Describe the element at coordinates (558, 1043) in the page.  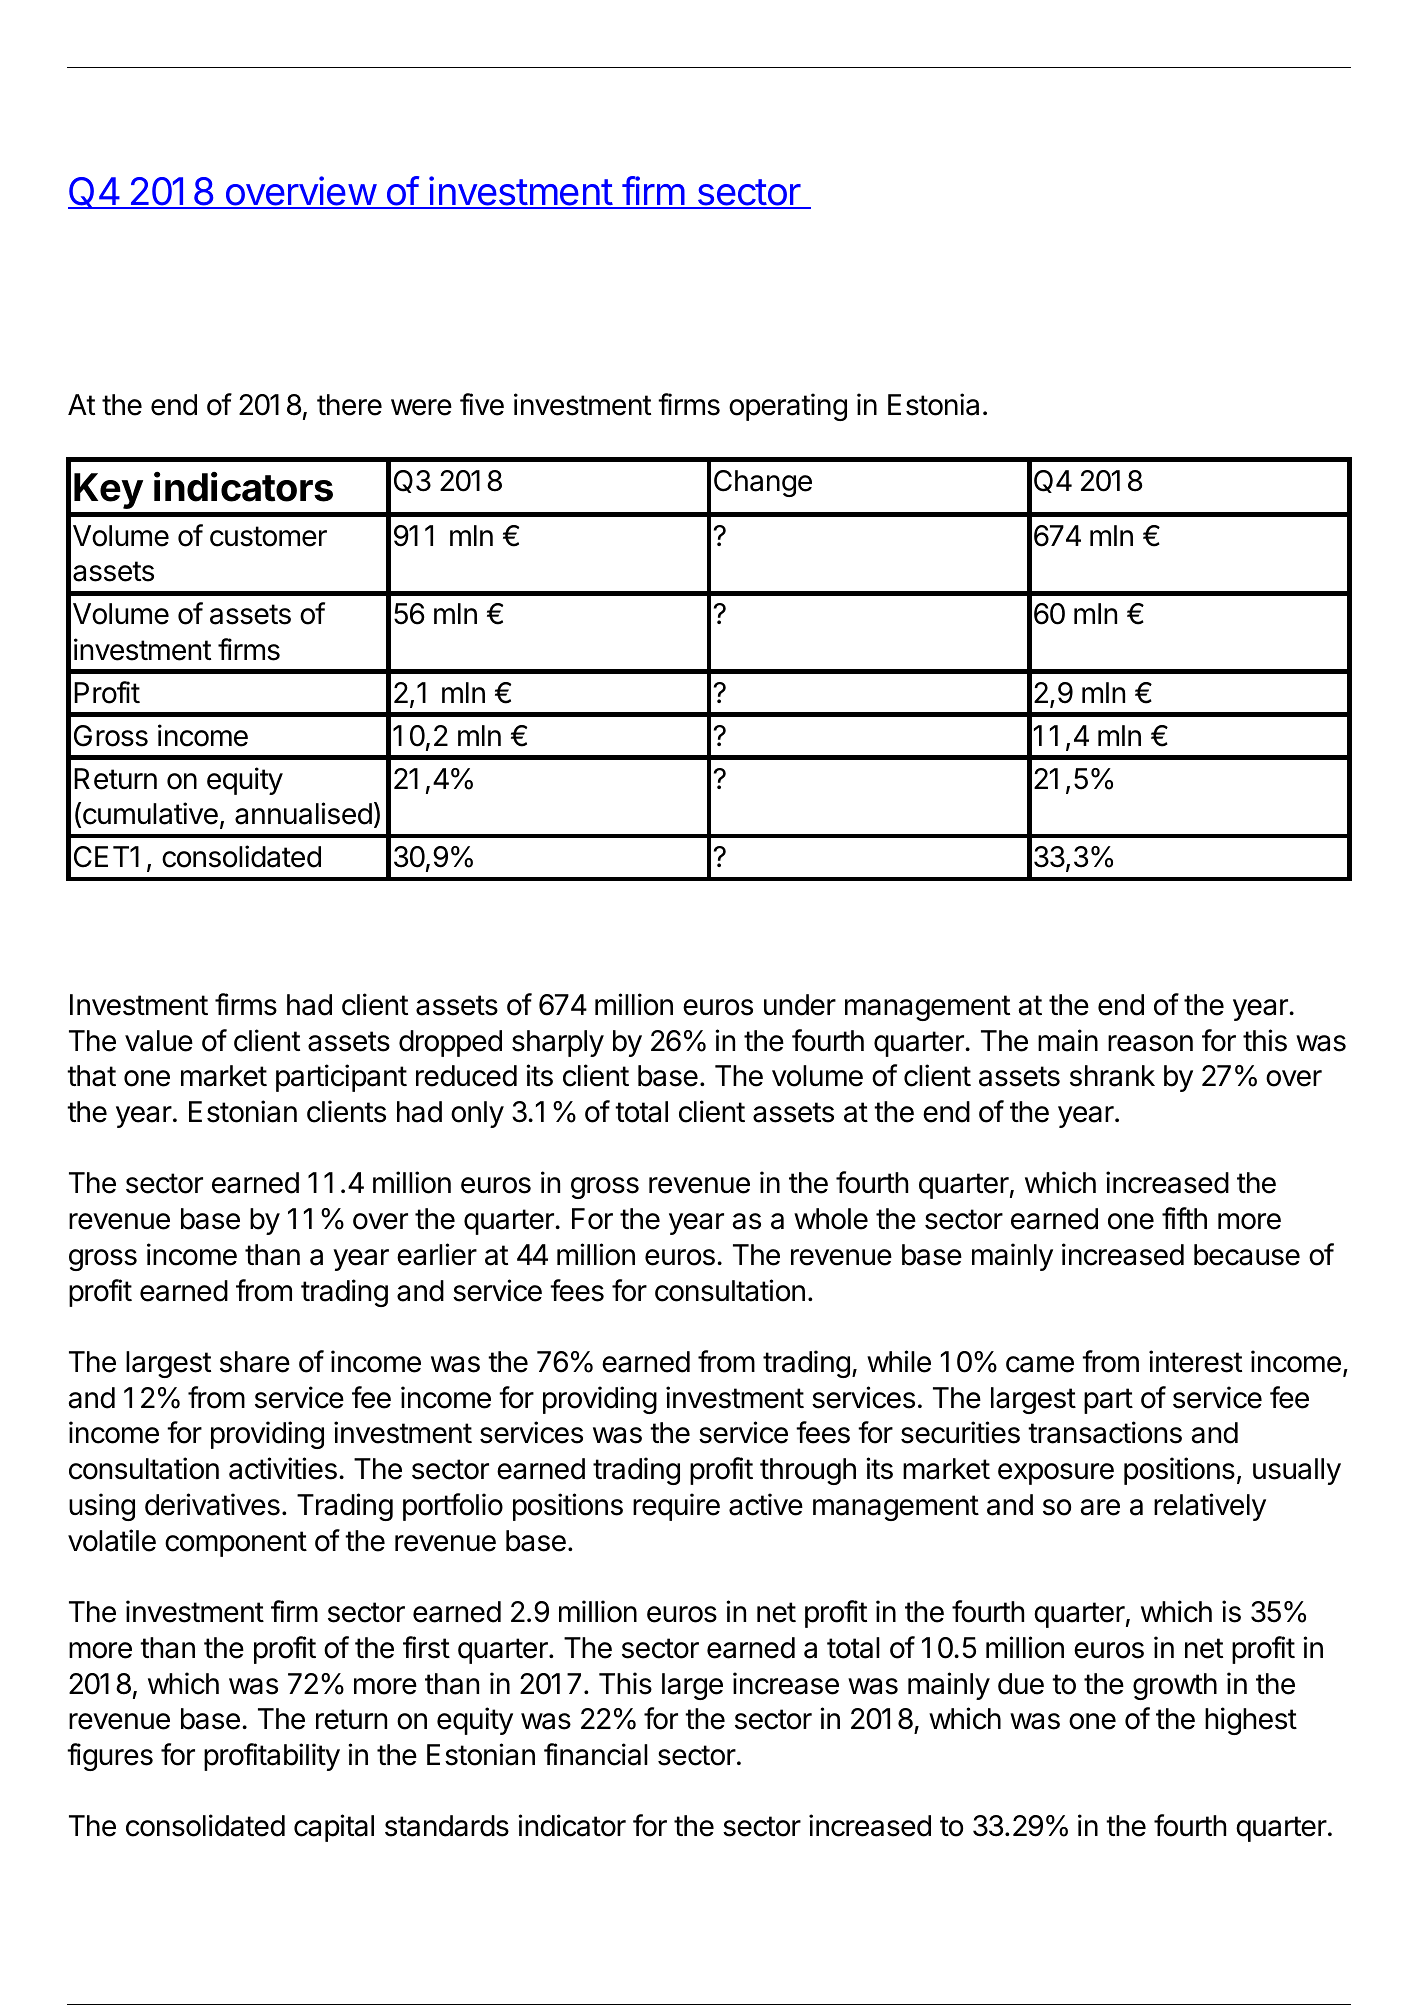
I see `sharply` at that location.
